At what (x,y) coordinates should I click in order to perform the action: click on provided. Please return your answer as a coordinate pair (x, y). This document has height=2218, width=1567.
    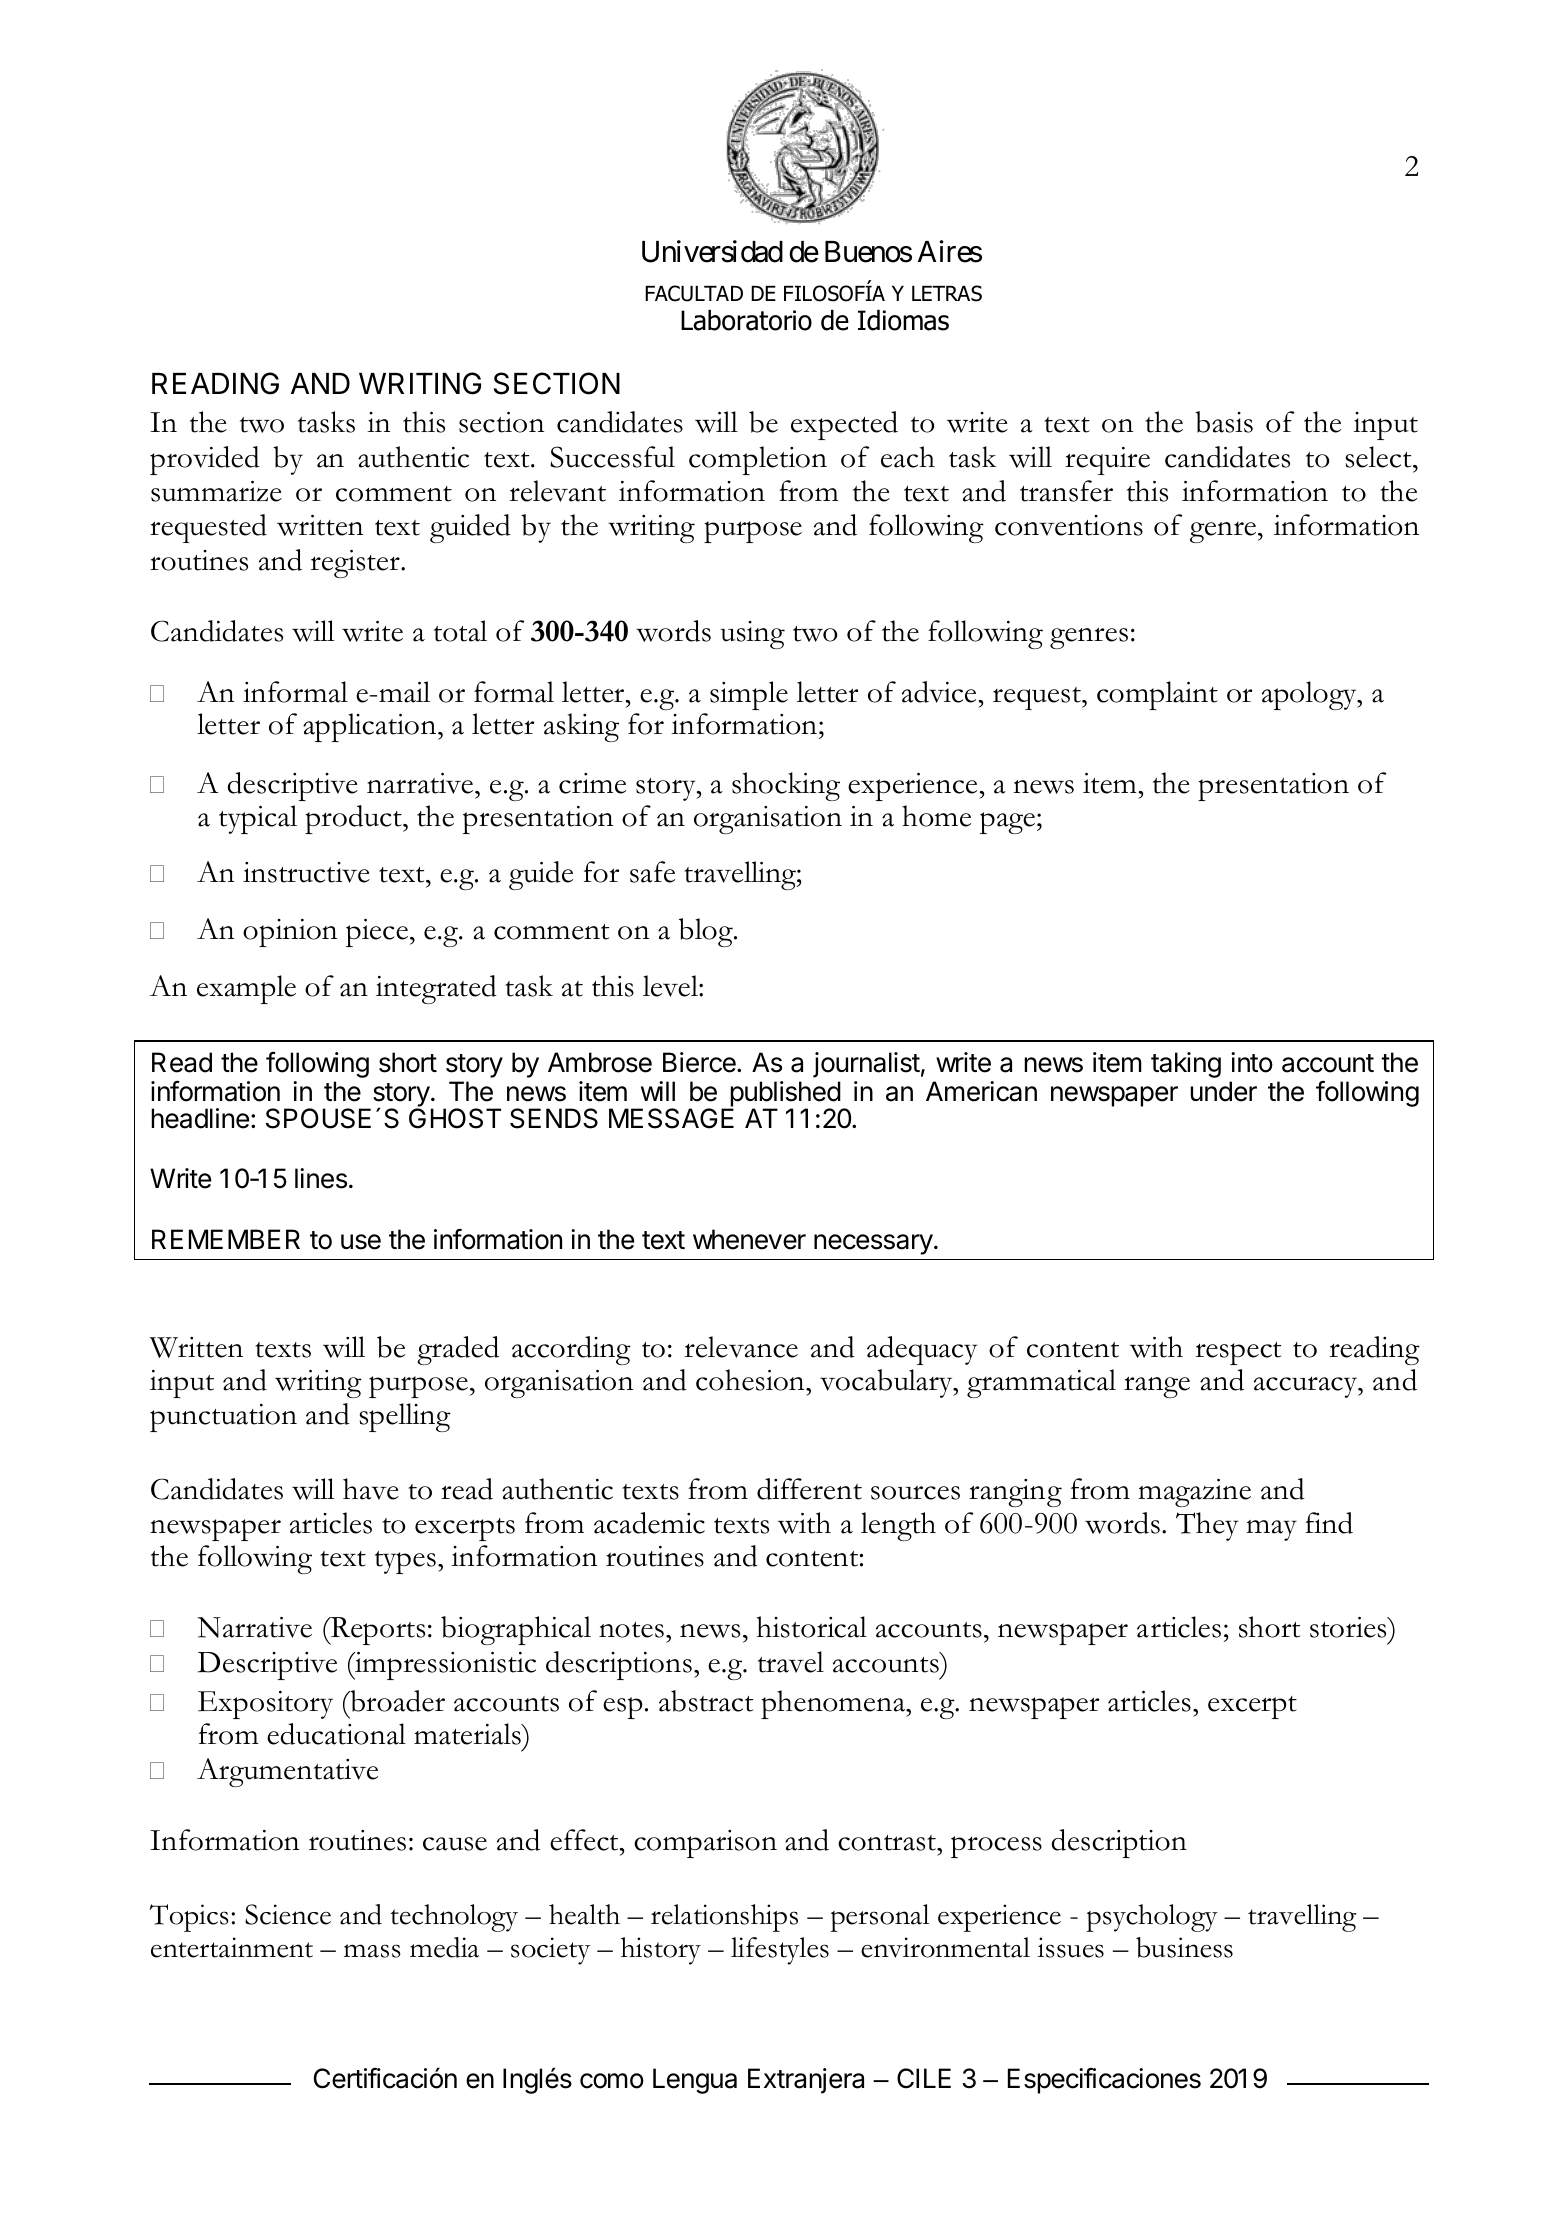
    Looking at the image, I should click on (205, 460).
